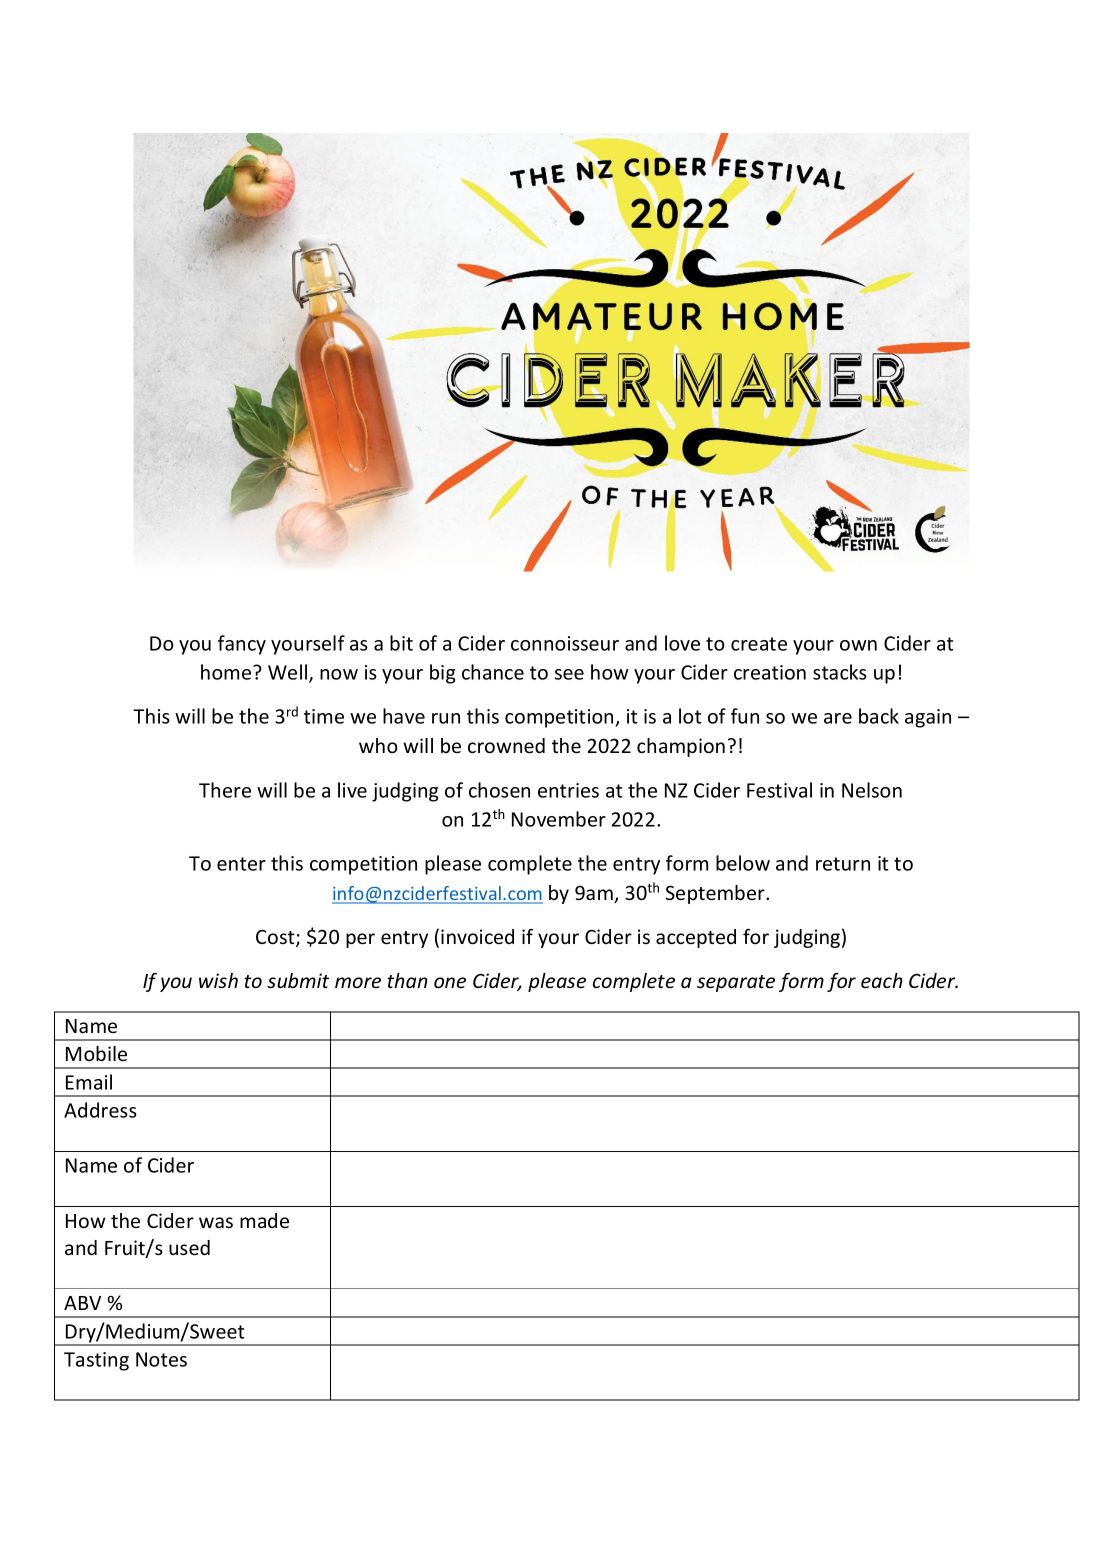 The width and height of the screenshot is (1103, 1560). I want to click on stacks, so click(840, 672).
